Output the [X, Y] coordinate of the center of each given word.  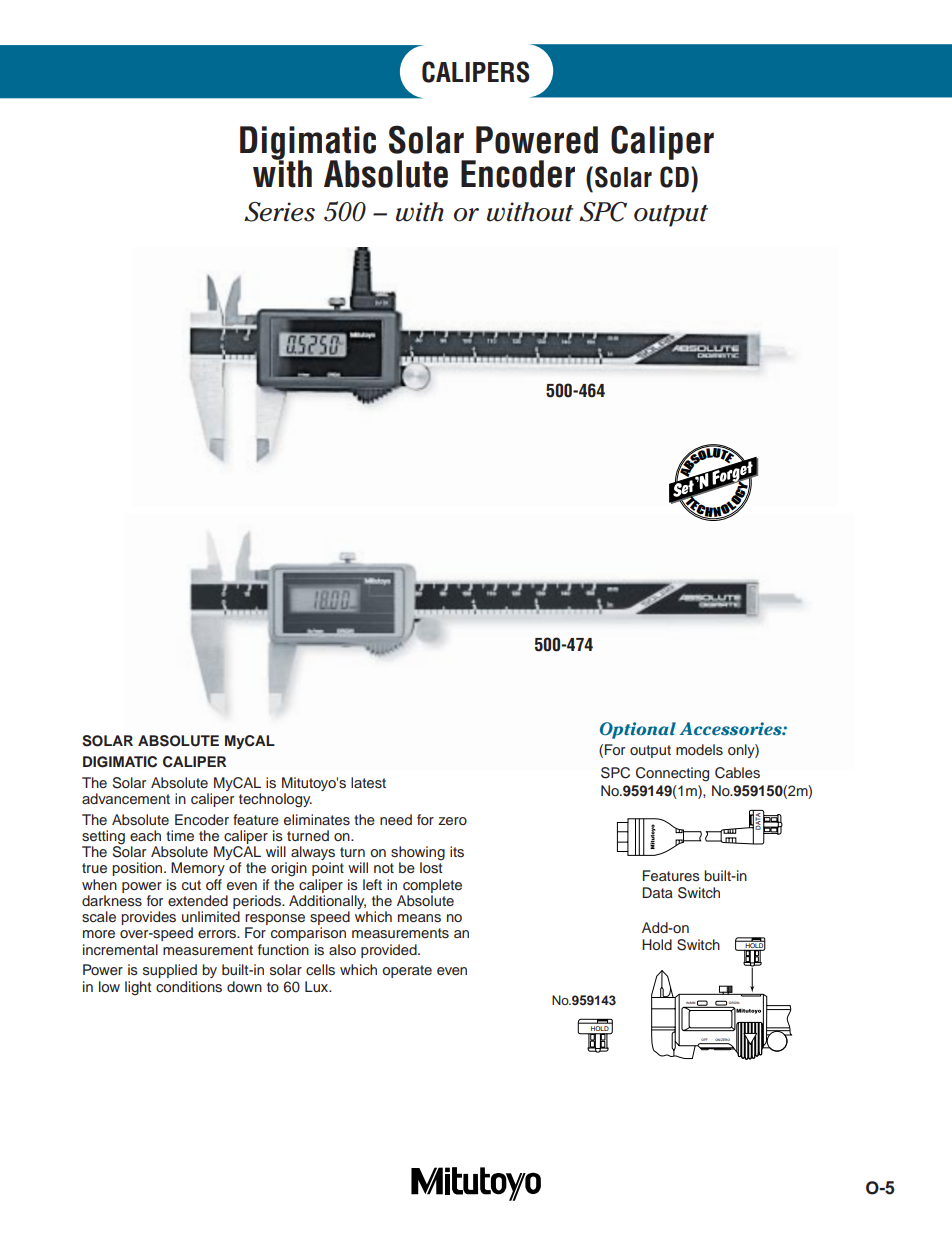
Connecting [672, 774]
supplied [170, 971]
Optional [638, 730]
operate [407, 971]
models [699, 750]
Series [279, 212]
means [419, 918]
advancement [126, 798]
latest [368, 783]
